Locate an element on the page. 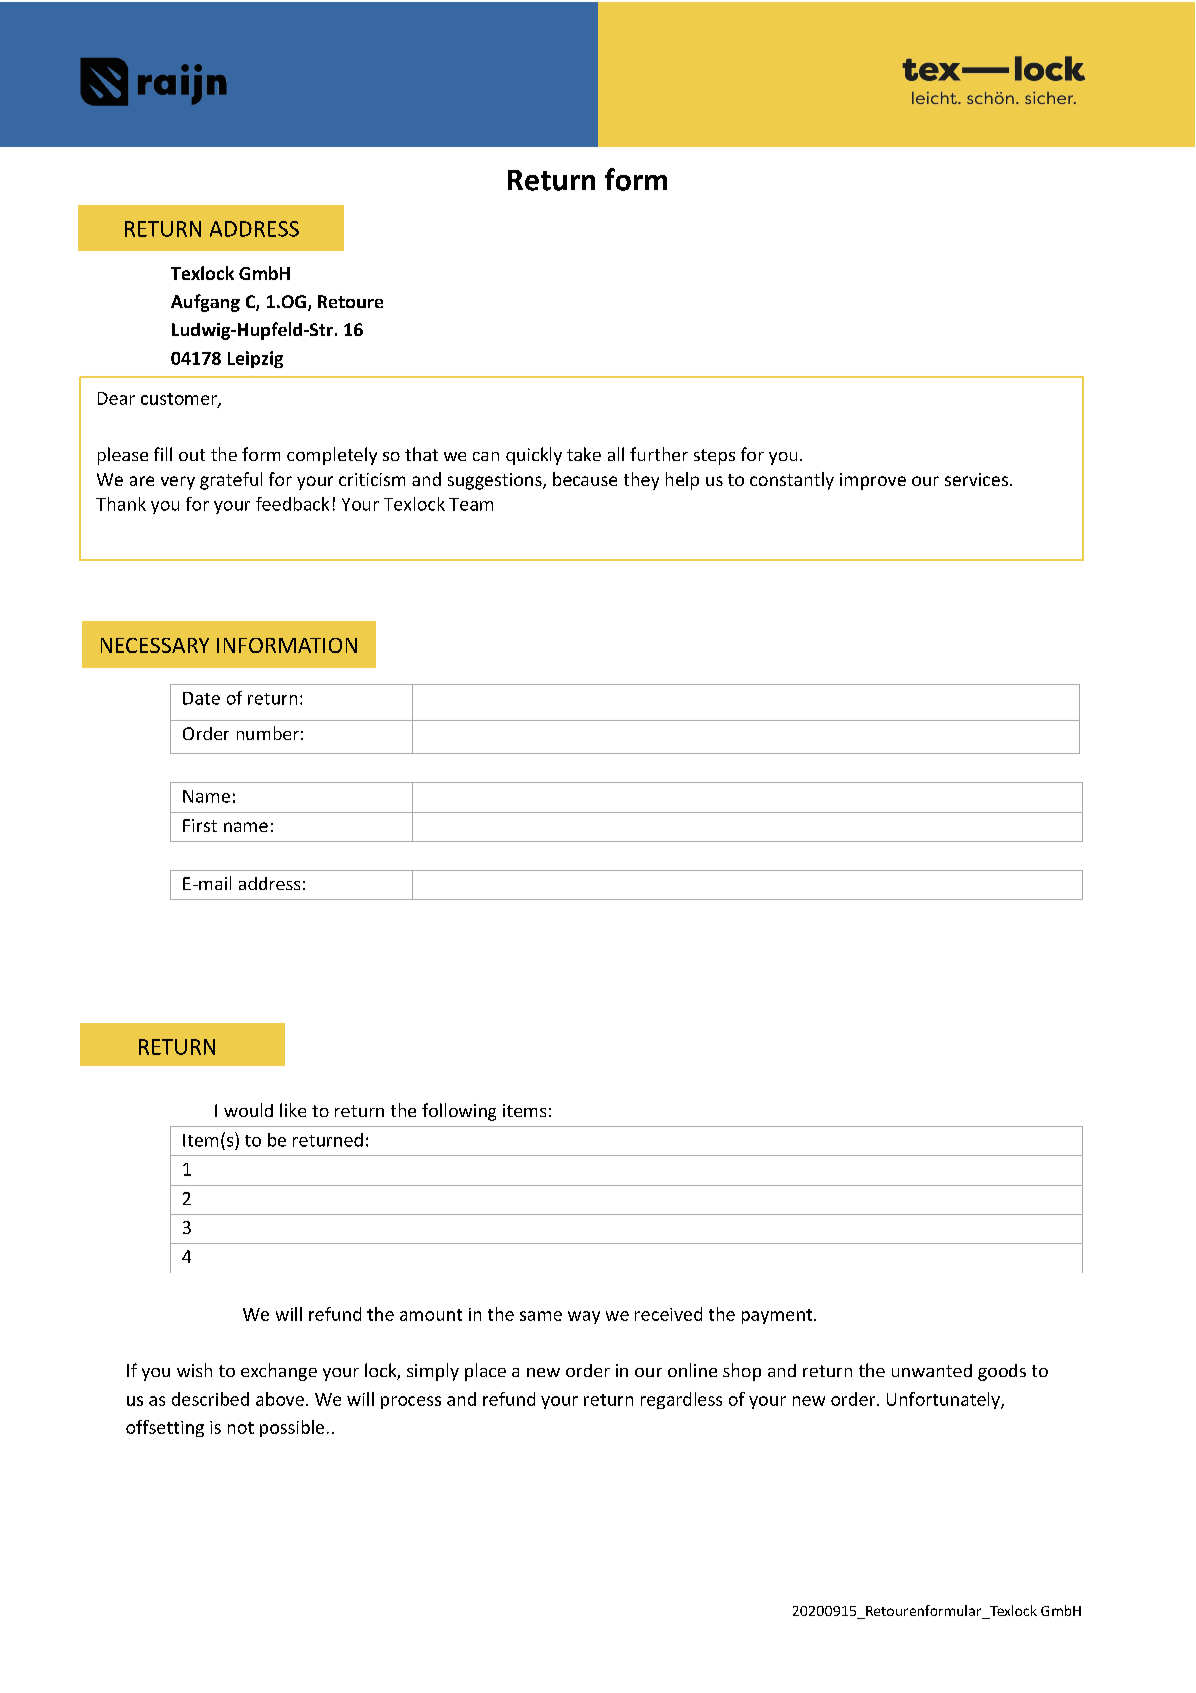  Team is located at coordinates (471, 504).
